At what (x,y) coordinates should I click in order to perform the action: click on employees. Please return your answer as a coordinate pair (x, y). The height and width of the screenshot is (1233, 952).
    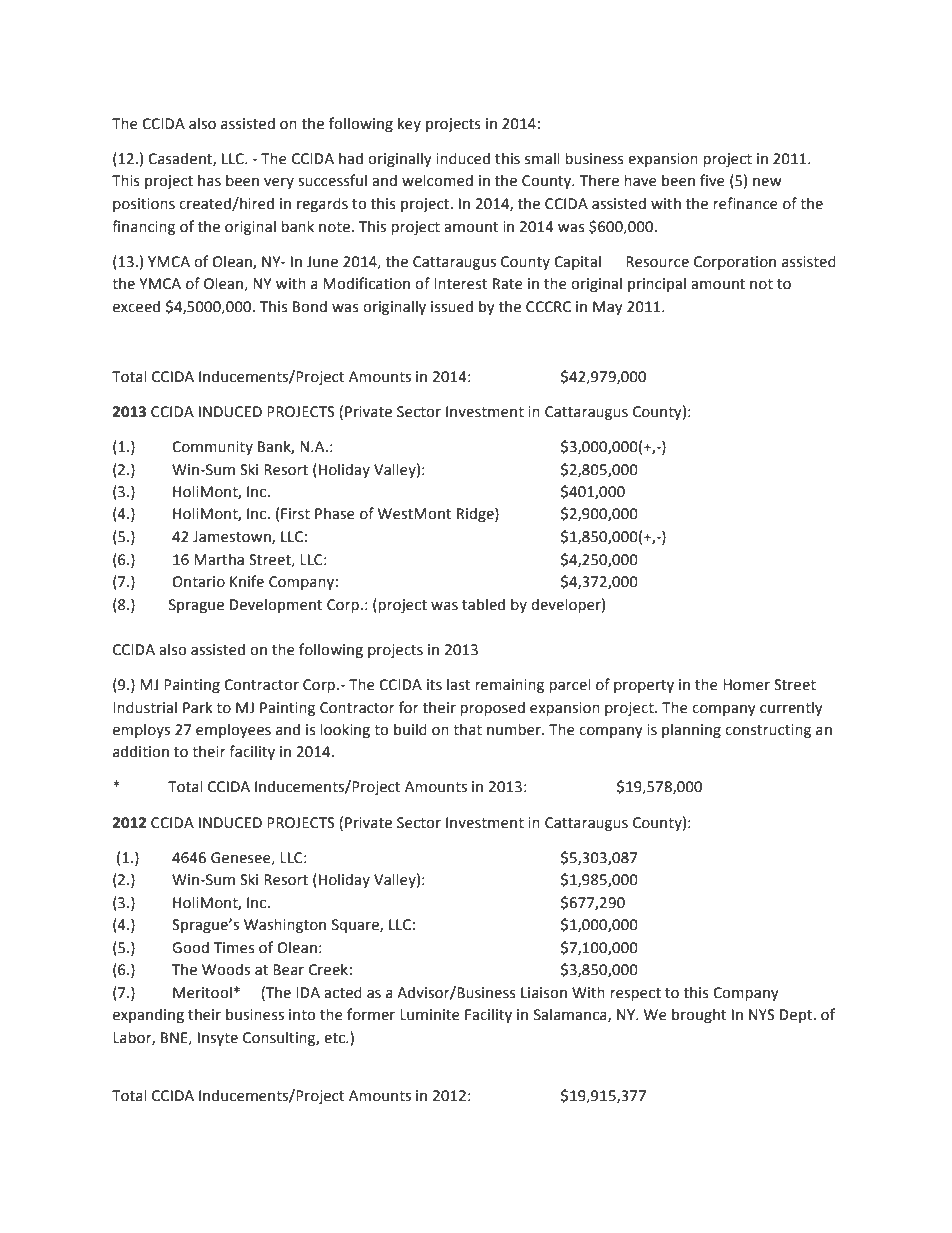
    Looking at the image, I should click on (233, 730).
